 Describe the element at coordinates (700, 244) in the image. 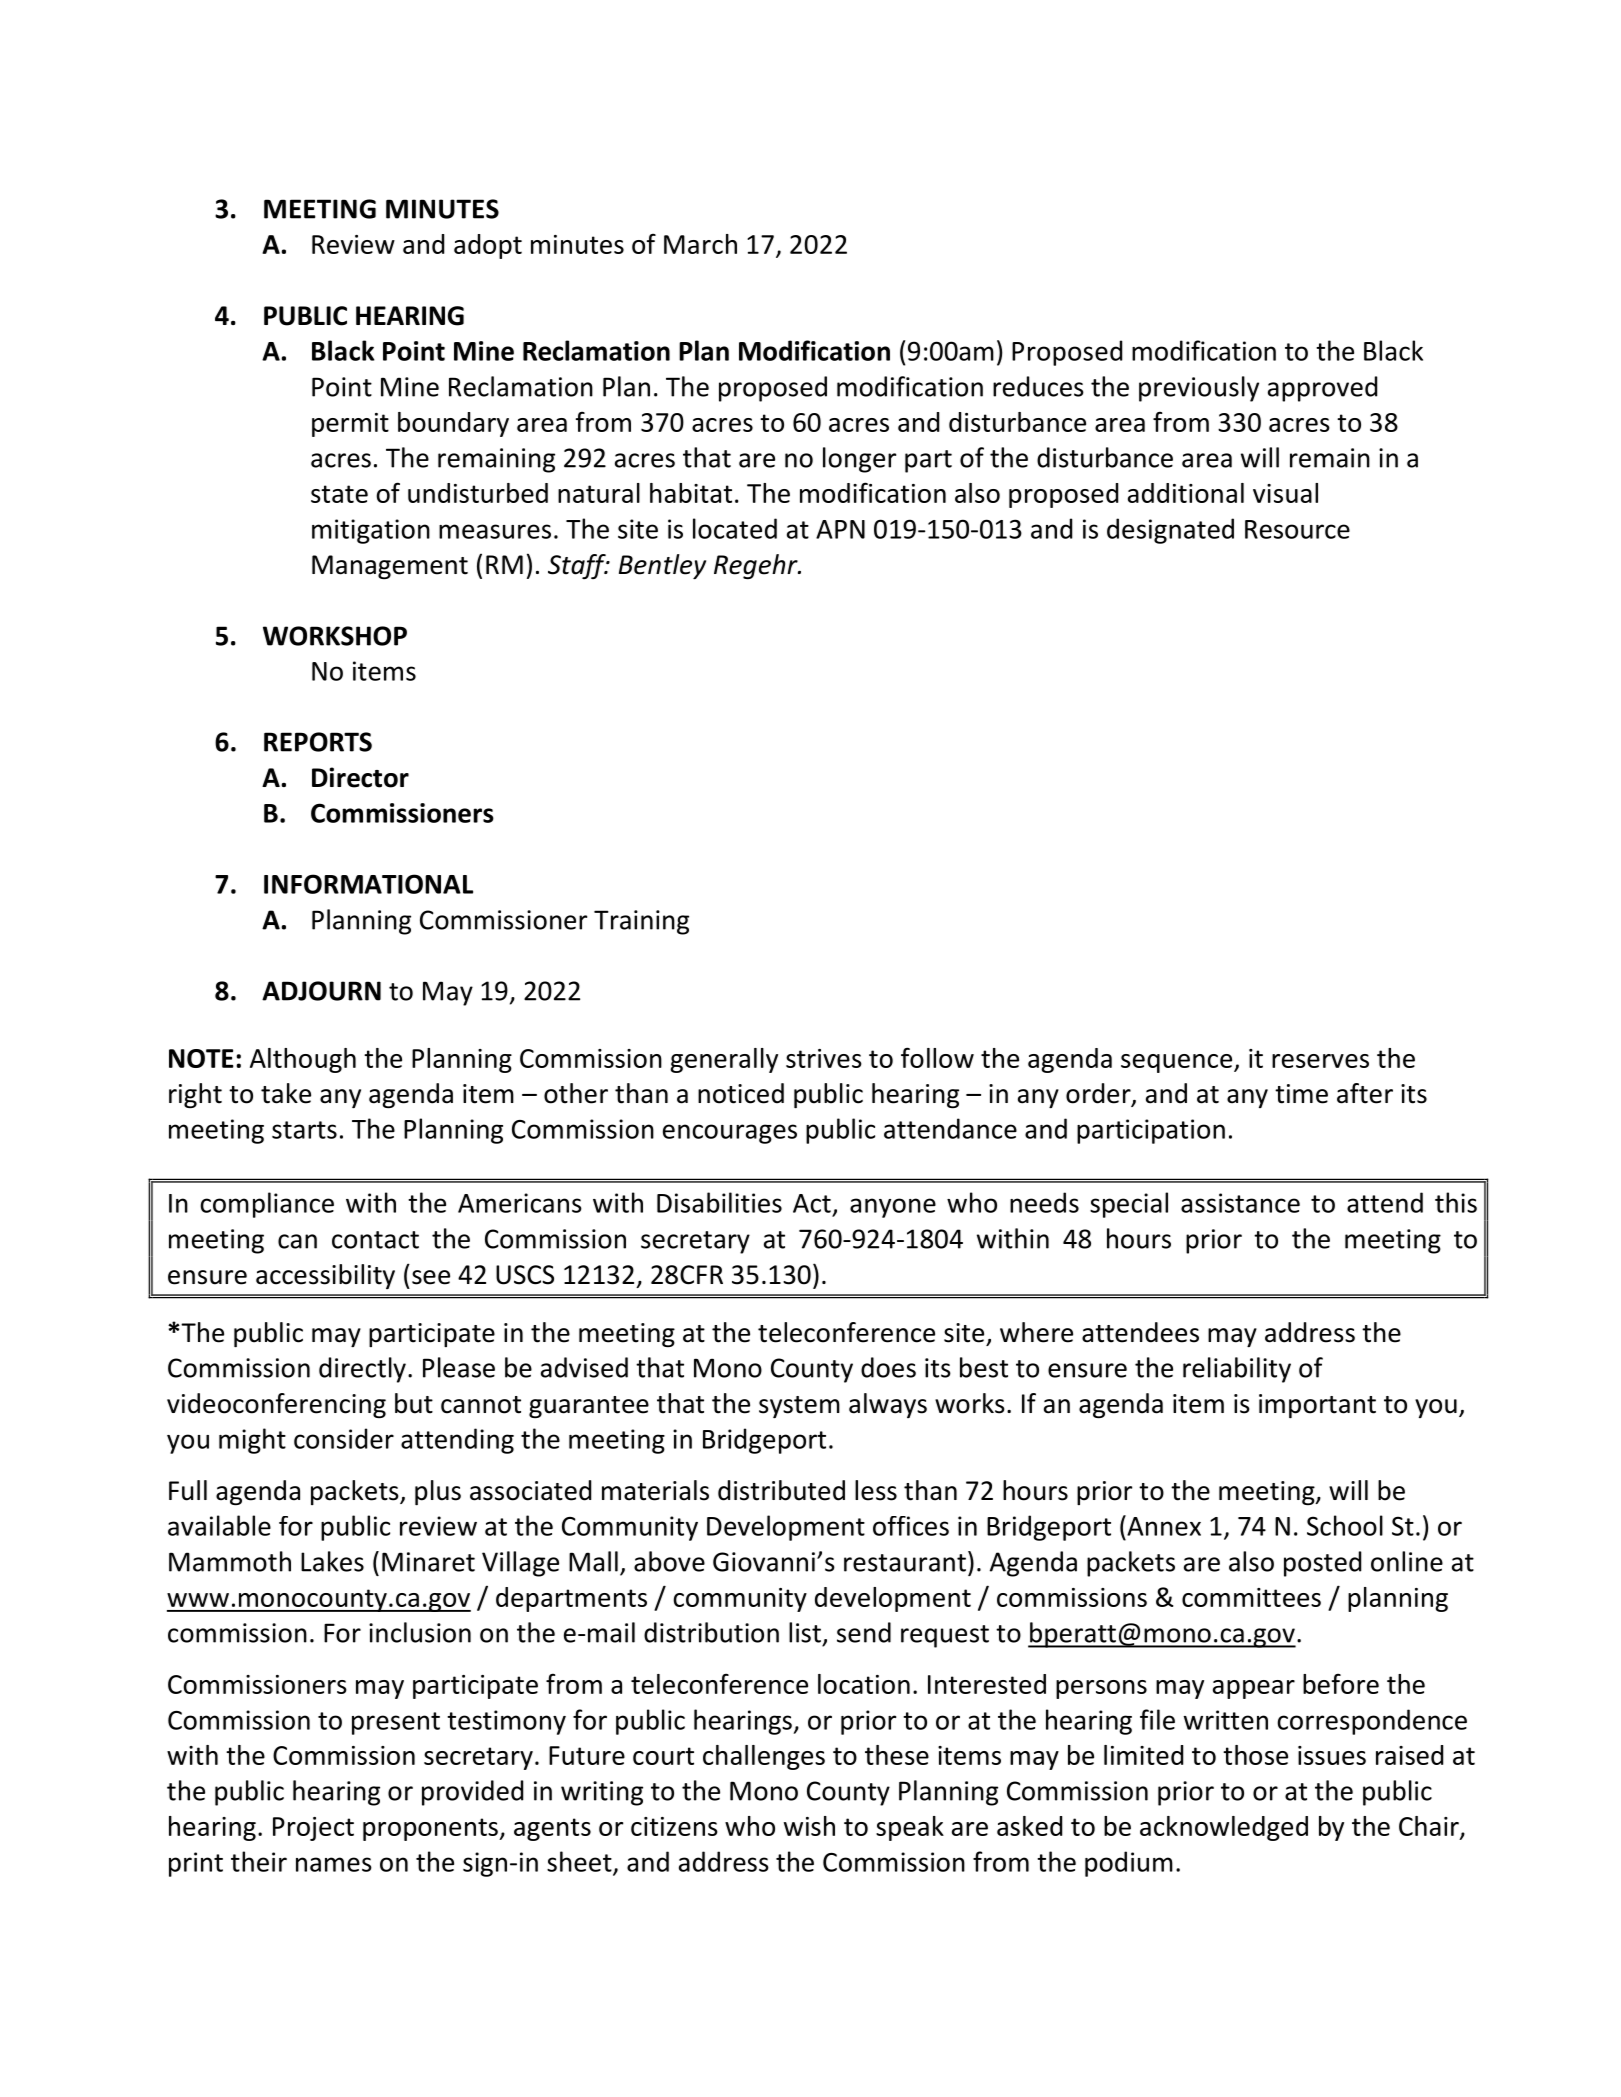

I see `March` at that location.
